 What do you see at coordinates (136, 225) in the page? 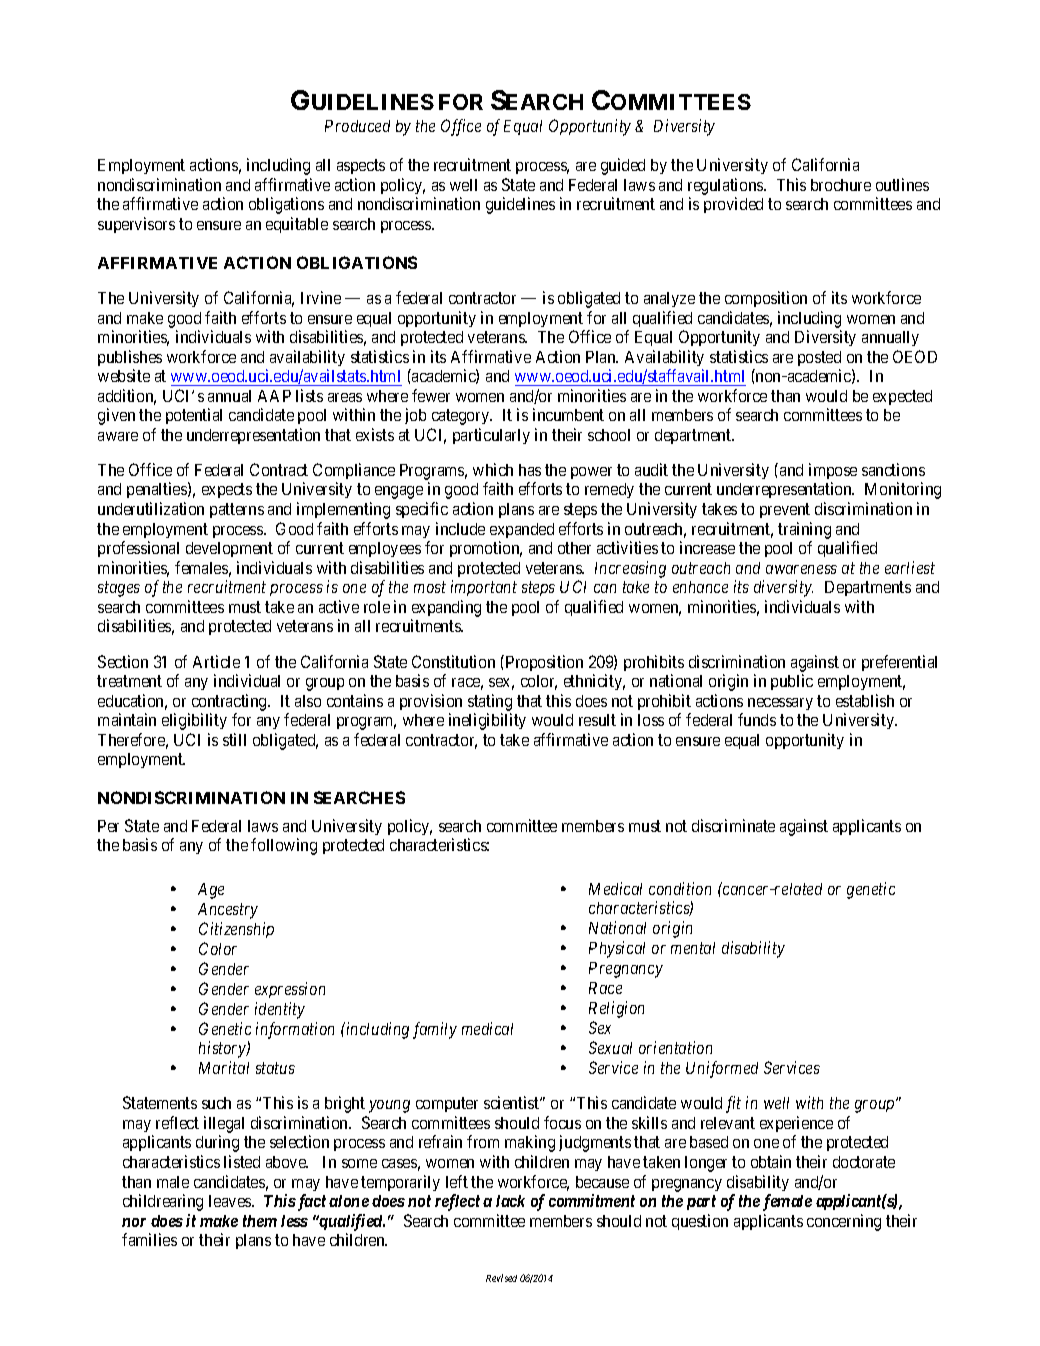
I see `supervisors` at bounding box center [136, 225].
